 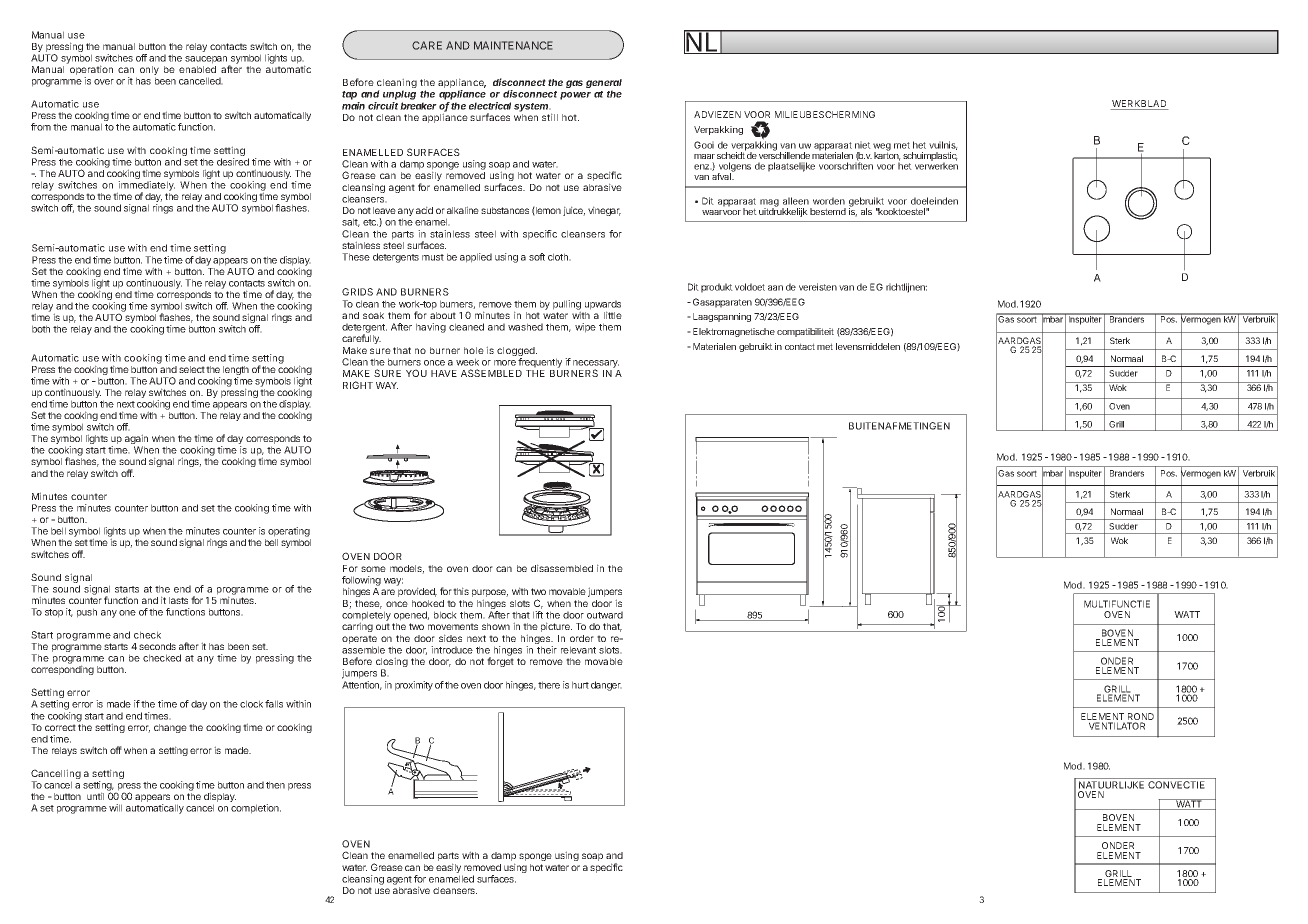 I want to click on niet, so click(x=863, y=145).
